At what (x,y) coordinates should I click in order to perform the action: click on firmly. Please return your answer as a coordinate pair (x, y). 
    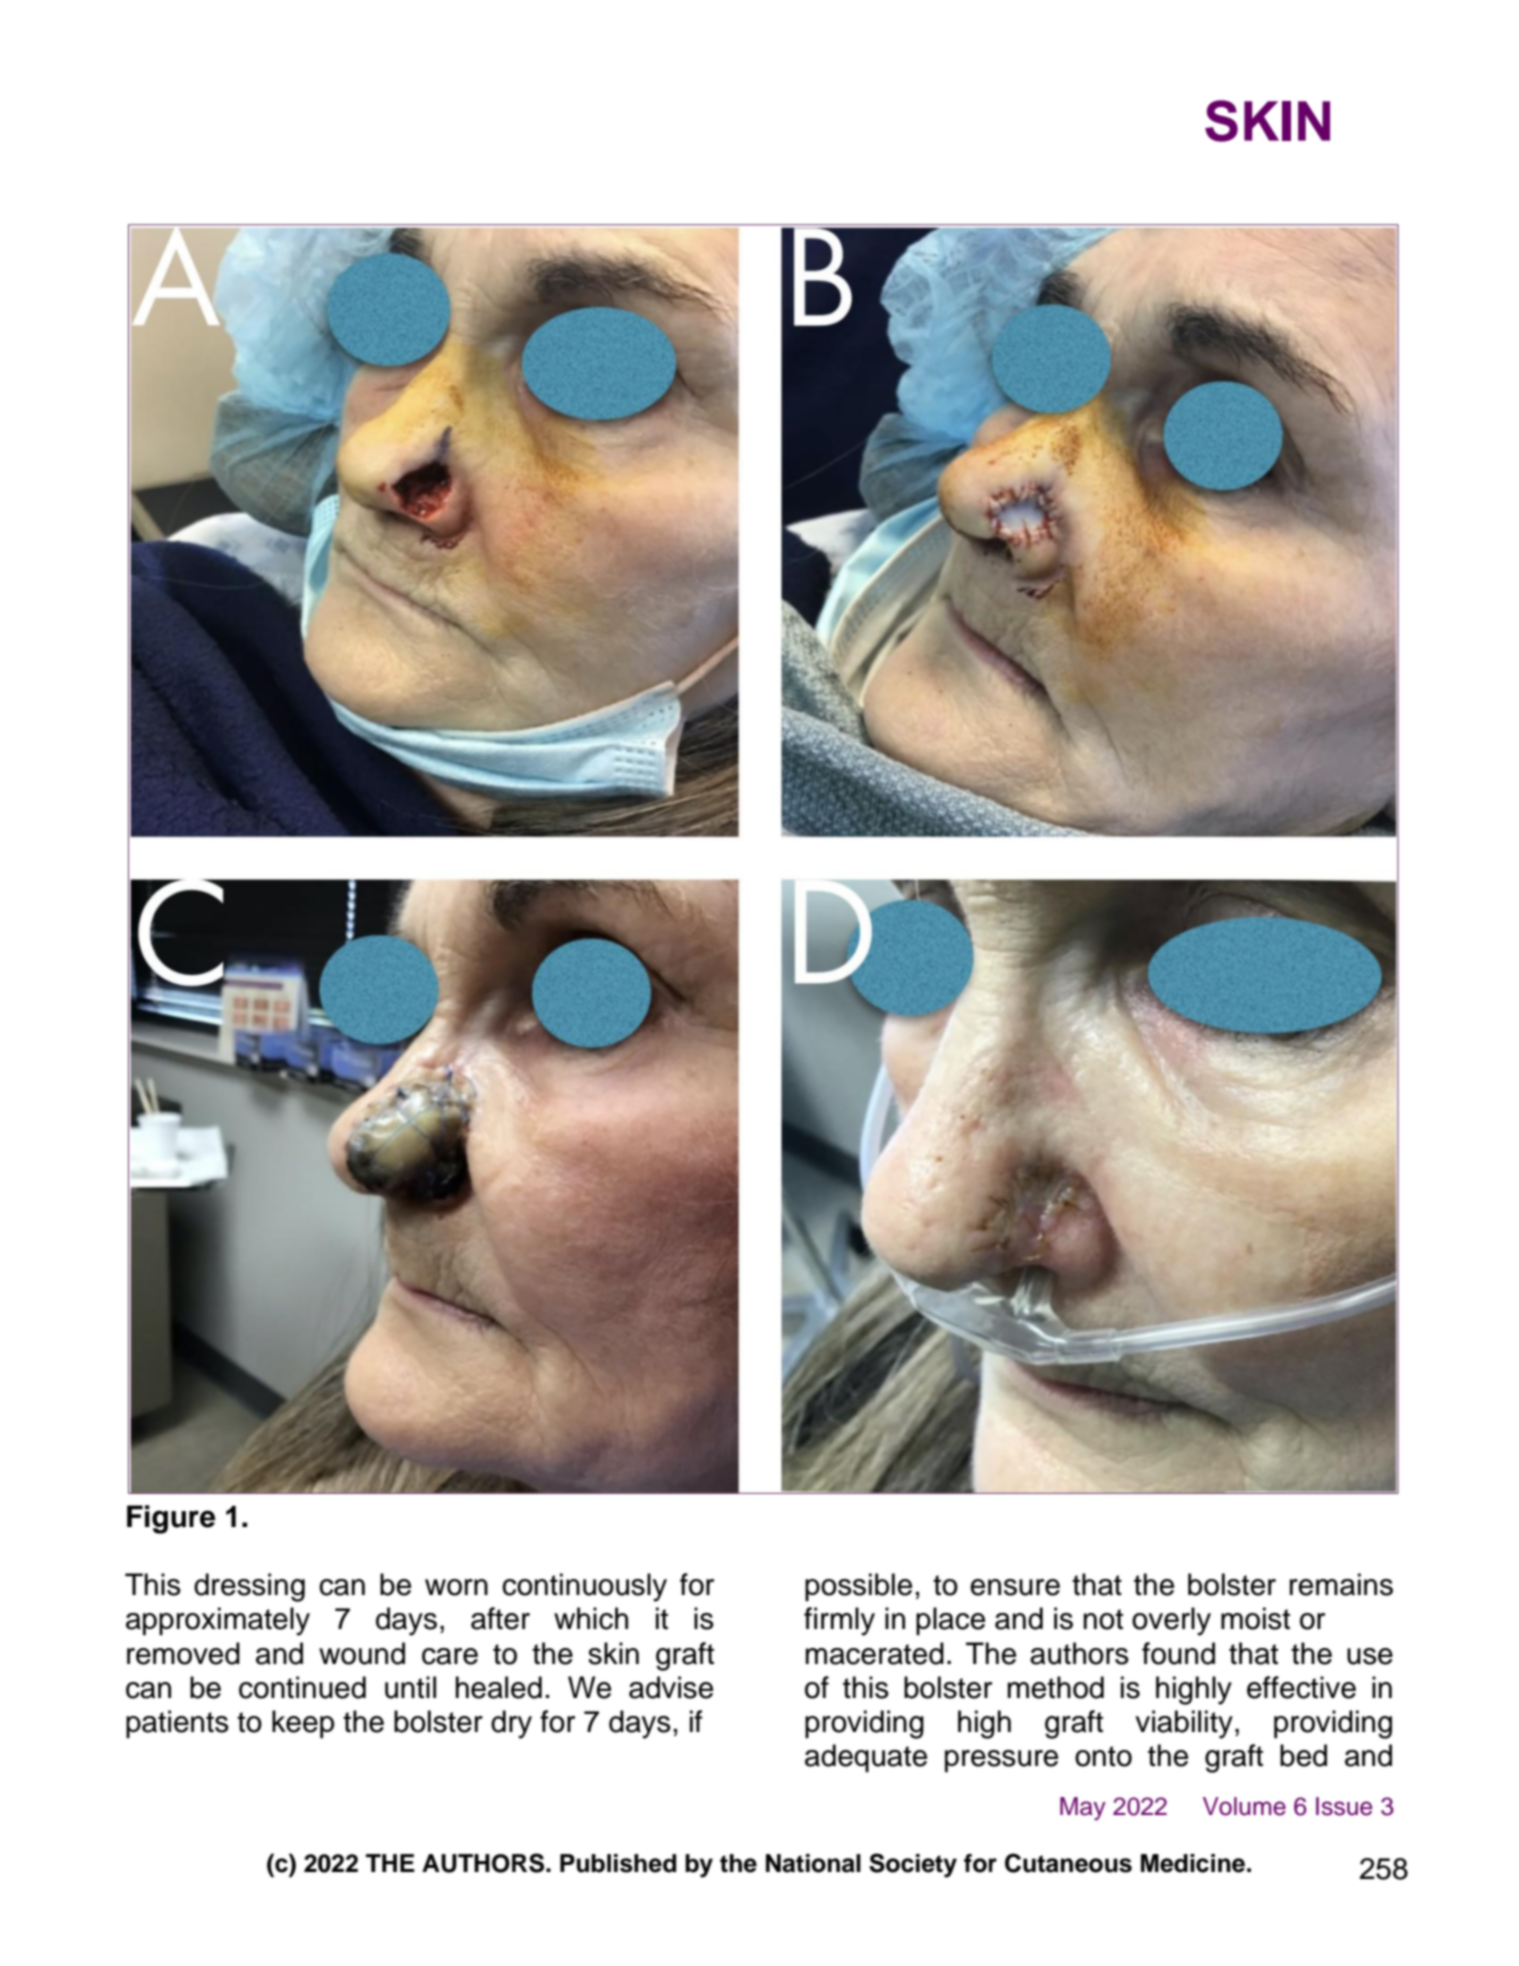
    Looking at the image, I should click on (839, 1621).
